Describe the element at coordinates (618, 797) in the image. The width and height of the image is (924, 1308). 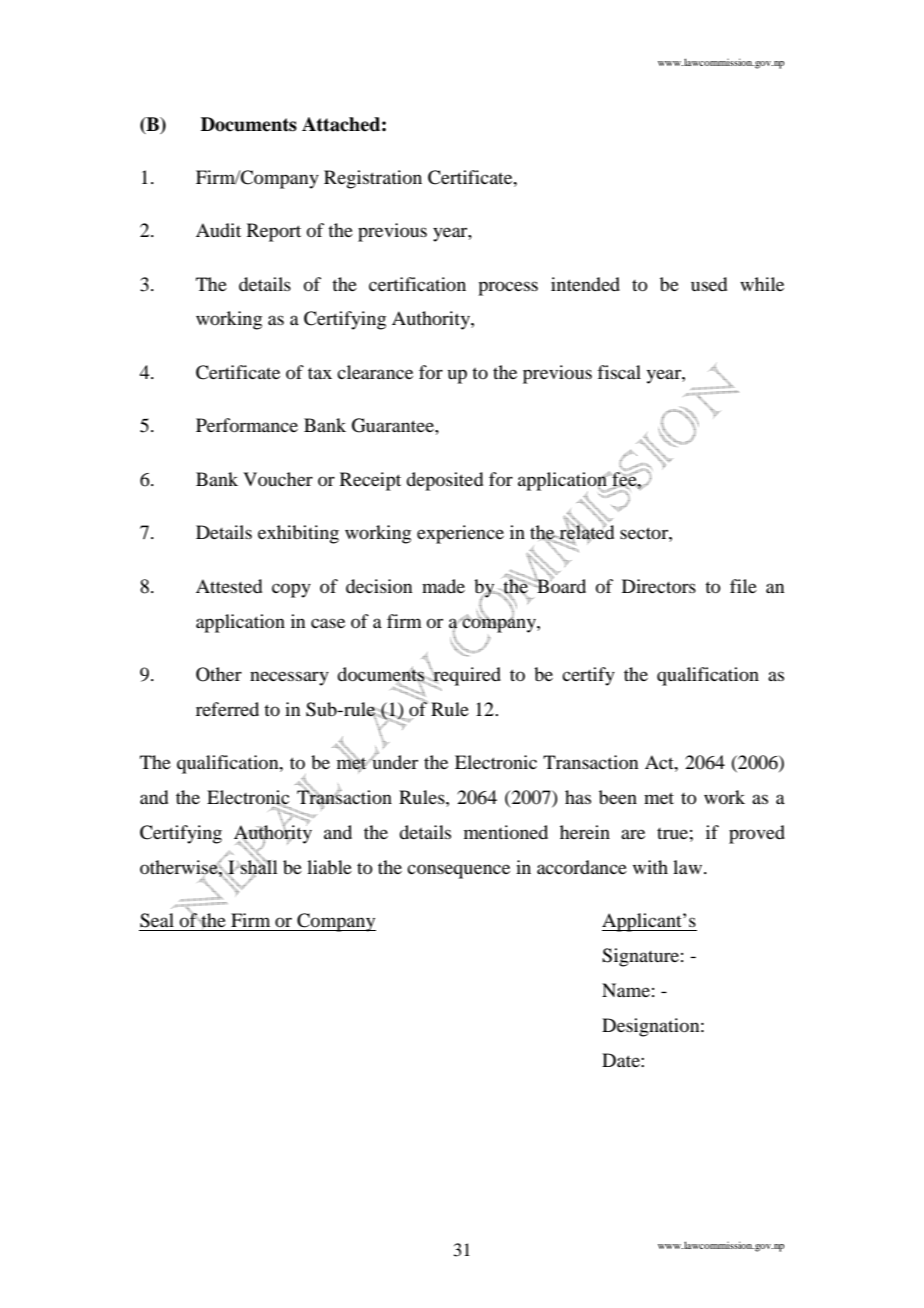
I see `been` at that location.
